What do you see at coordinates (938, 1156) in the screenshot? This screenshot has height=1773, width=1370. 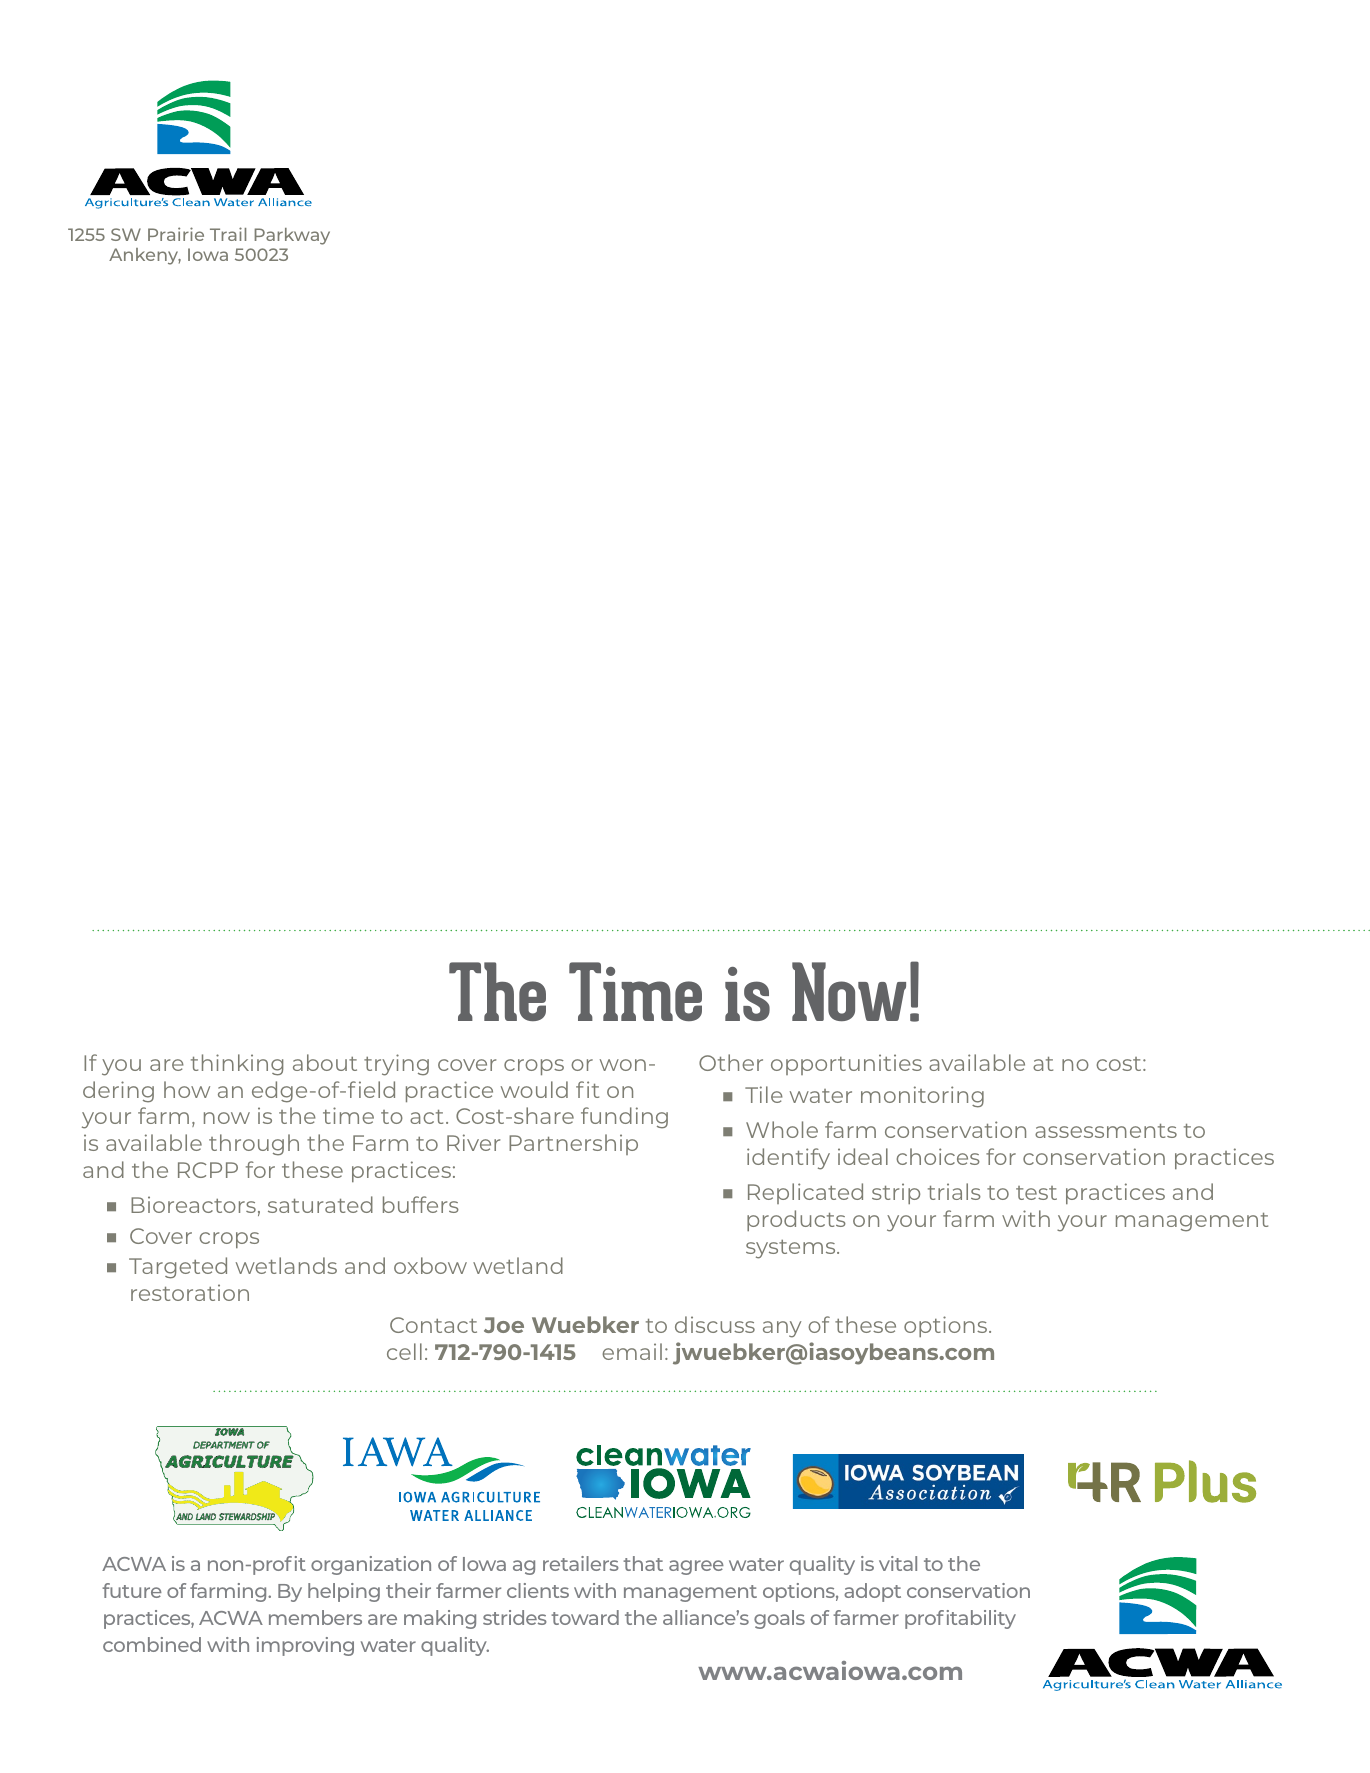 I see `choices` at bounding box center [938, 1156].
